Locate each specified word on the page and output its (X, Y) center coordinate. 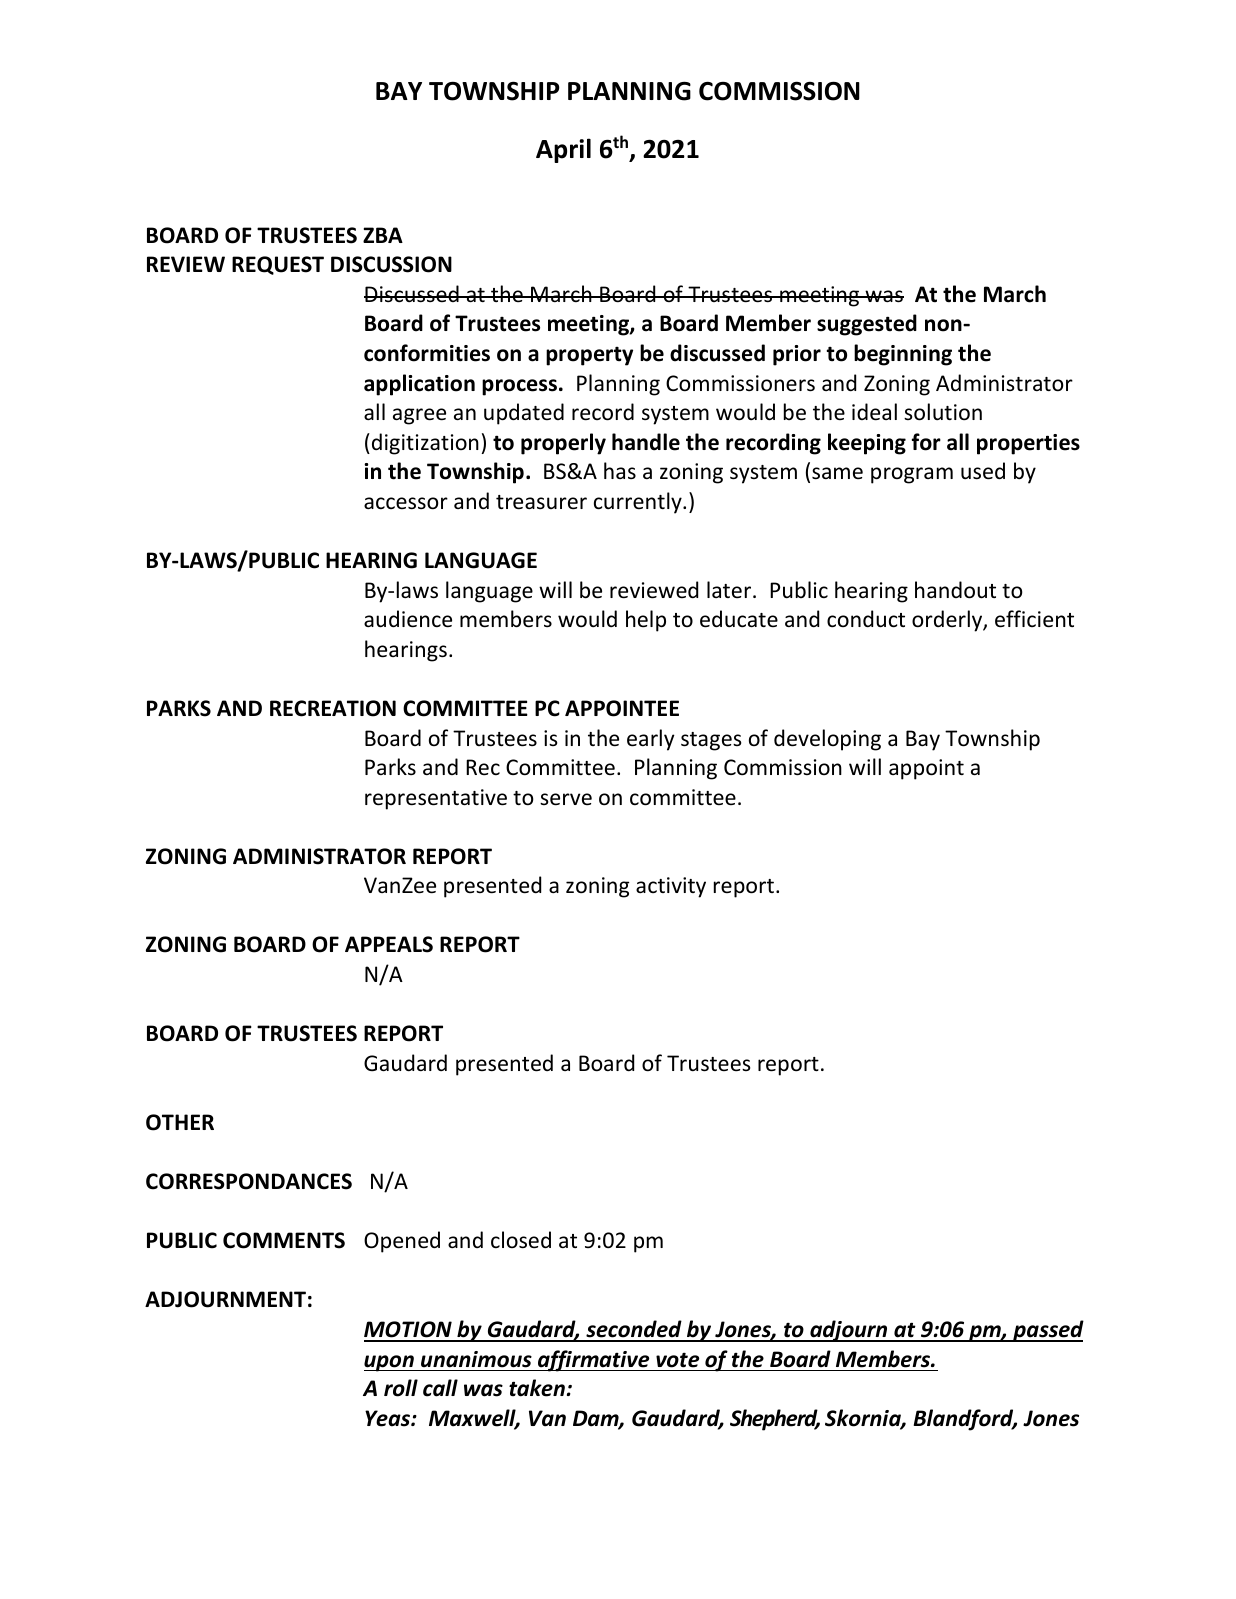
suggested (867, 325)
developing (827, 740)
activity (671, 887)
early (651, 740)
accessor (406, 503)
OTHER (180, 1122)
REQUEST (278, 265)
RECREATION (333, 708)
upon (390, 1363)
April (563, 150)
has (620, 470)
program (912, 475)
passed (1047, 1331)
